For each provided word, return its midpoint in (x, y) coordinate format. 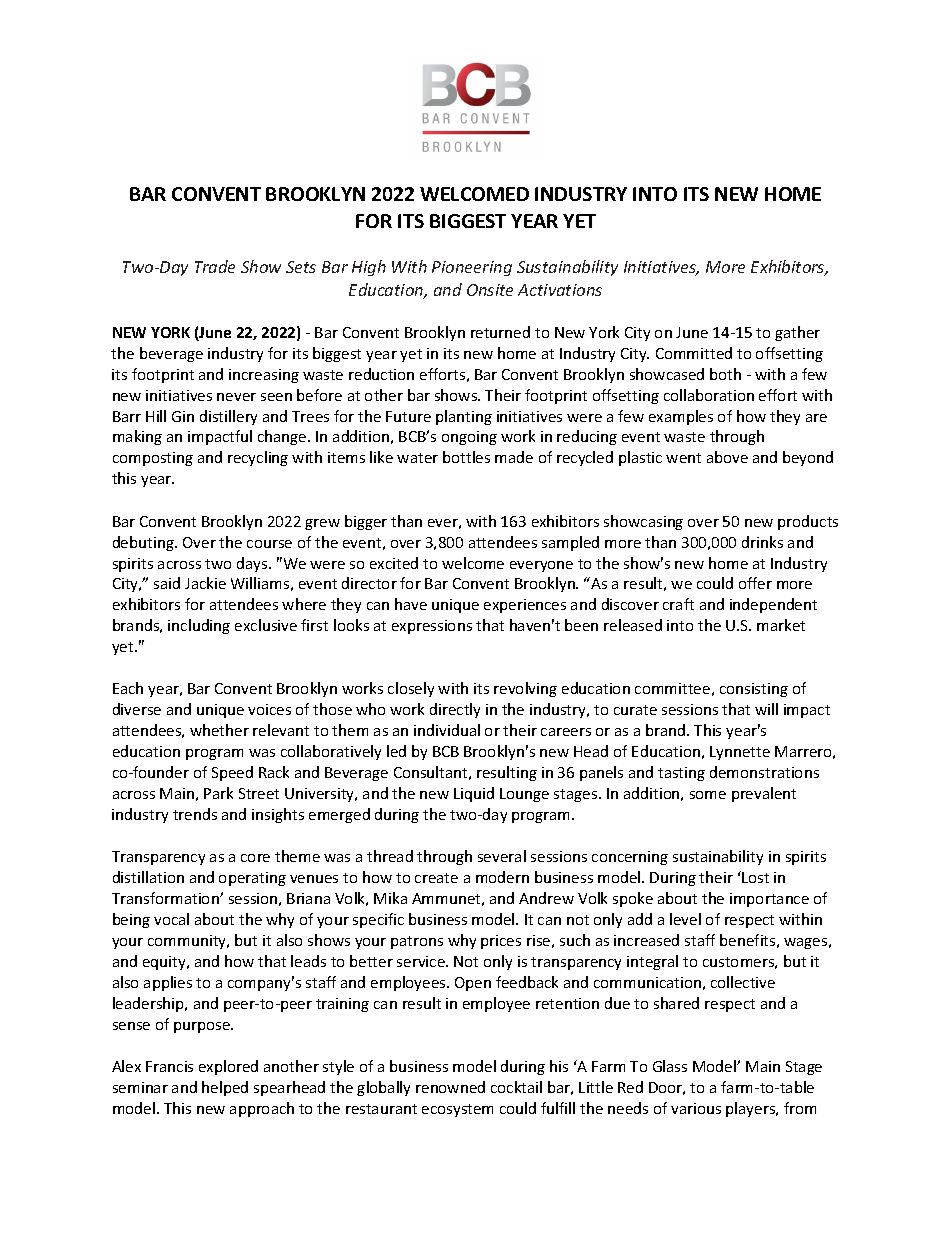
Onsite (490, 290)
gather (797, 333)
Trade (215, 266)
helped (225, 1088)
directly (455, 710)
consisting (754, 690)
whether (219, 730)
